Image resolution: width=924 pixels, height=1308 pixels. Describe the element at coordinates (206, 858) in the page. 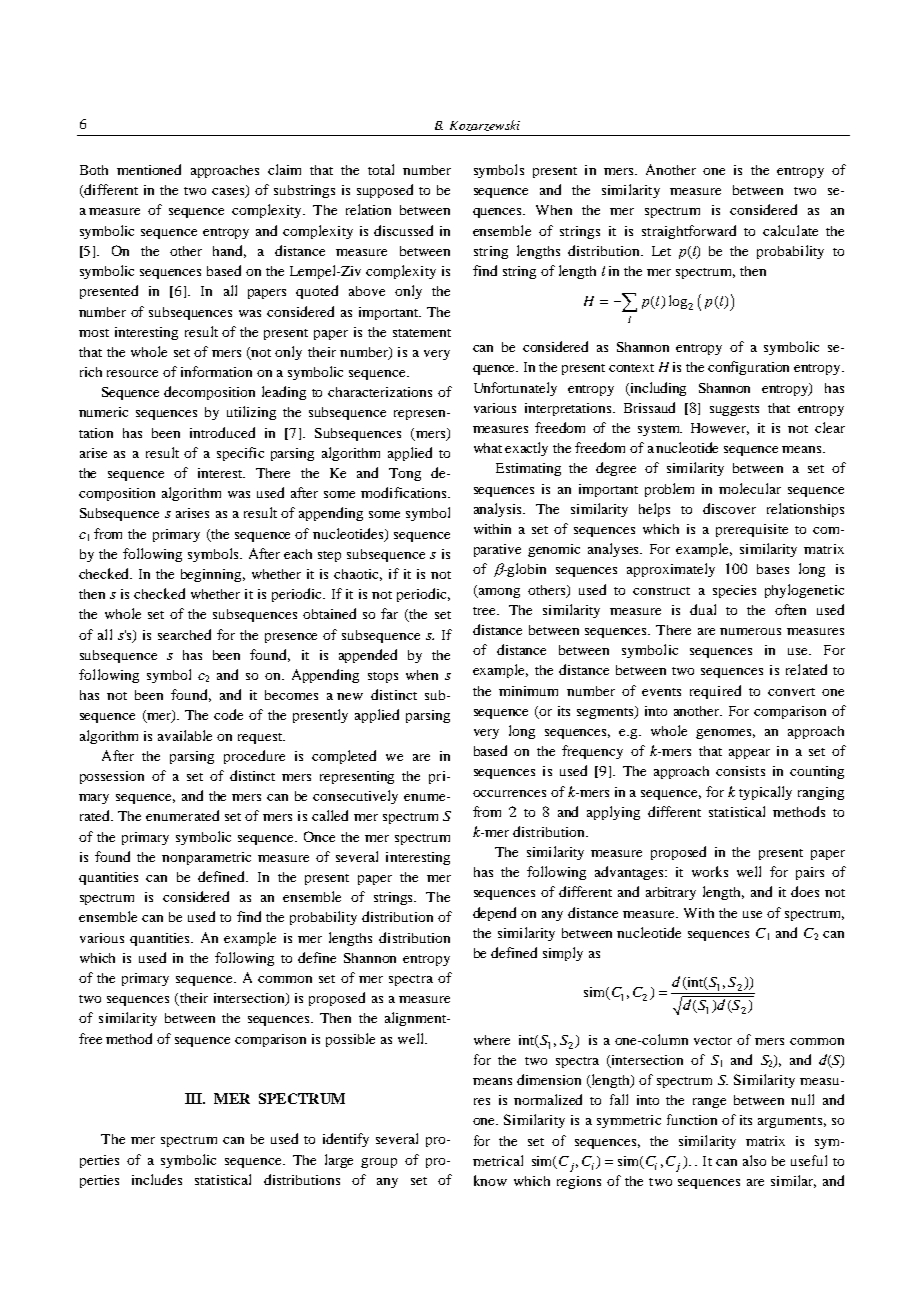

I see `nonparametric` at that location.
